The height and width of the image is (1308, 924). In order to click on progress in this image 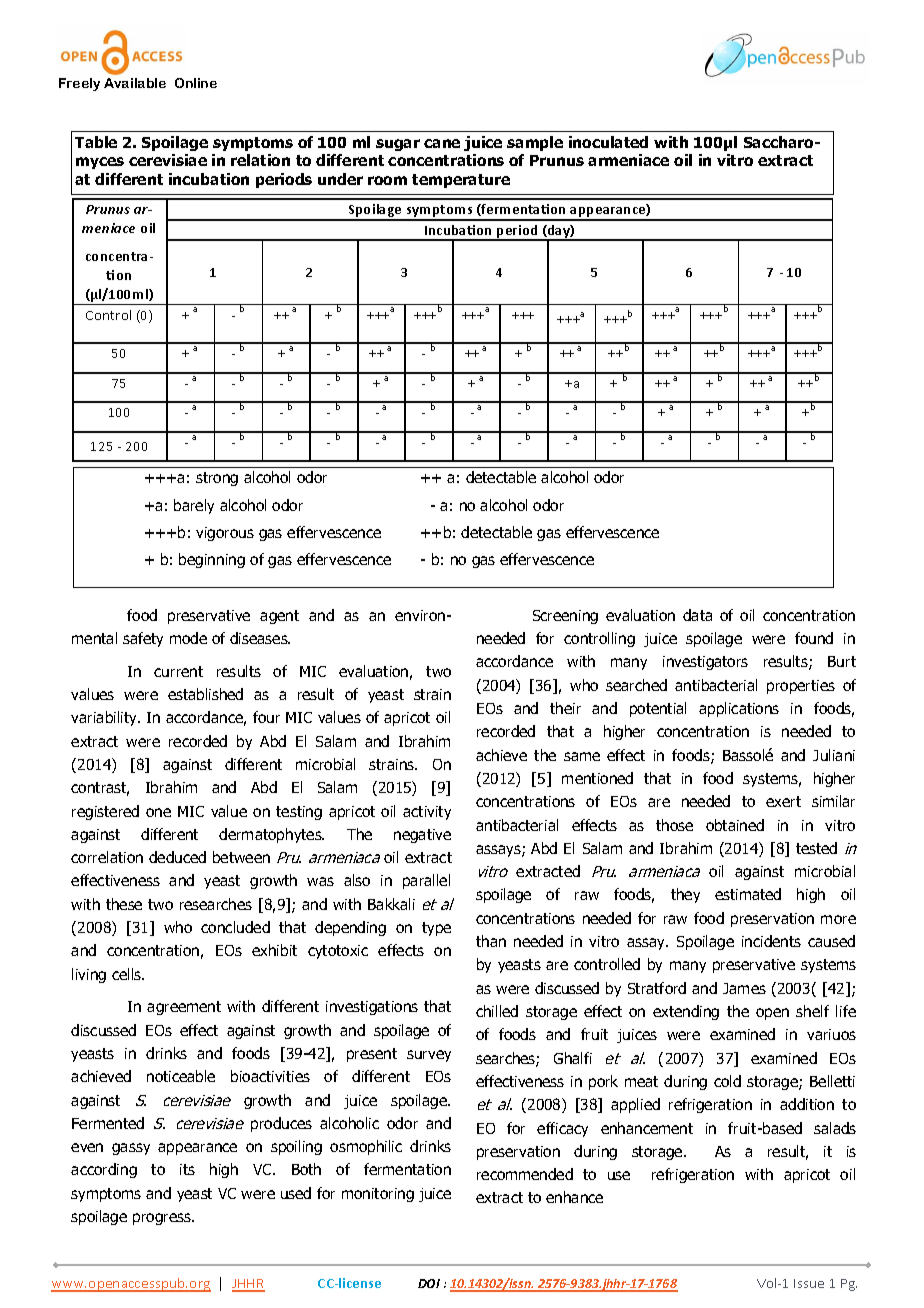, I will do `click(163, 1219)`.
